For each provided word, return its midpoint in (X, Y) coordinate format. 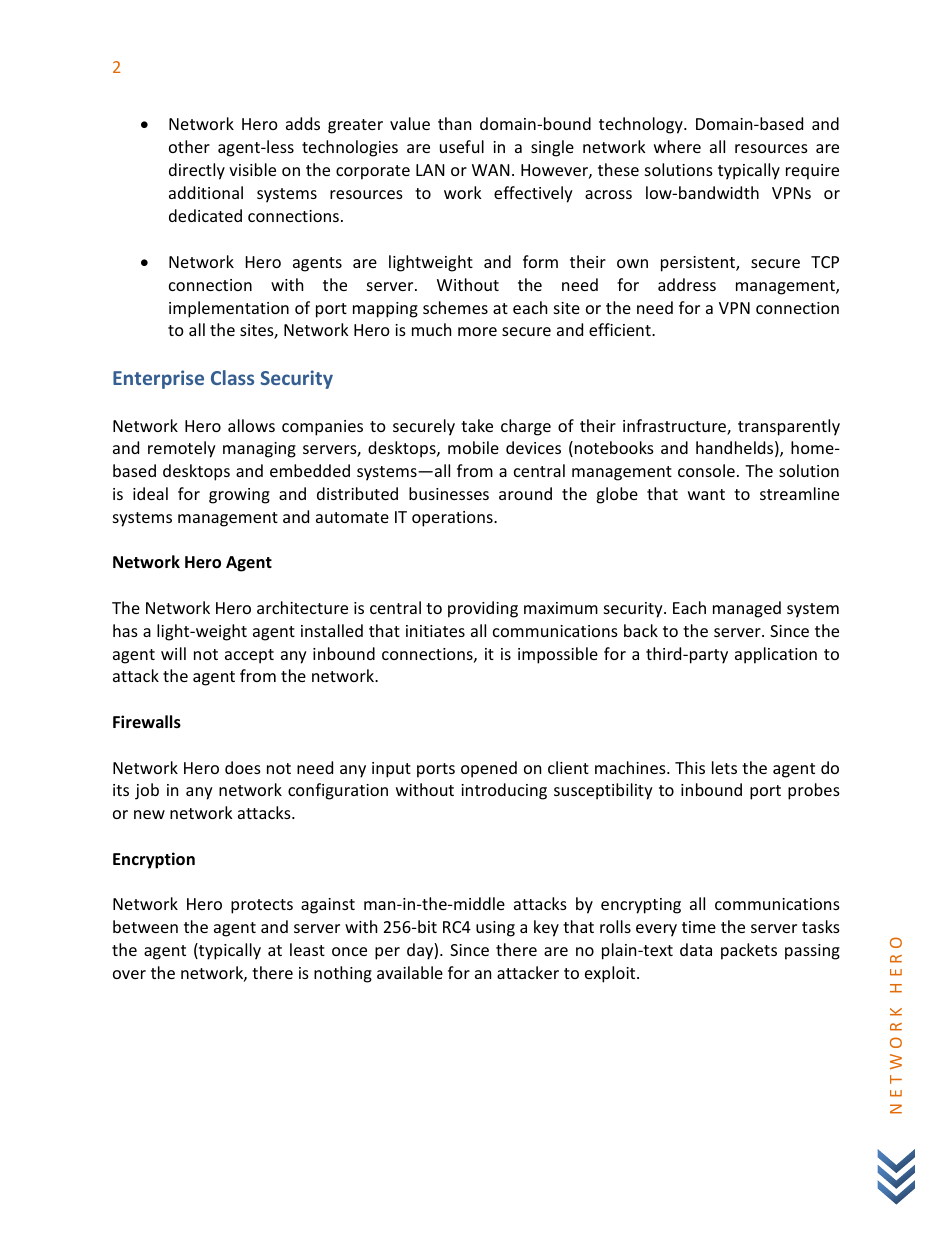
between (145, 926)
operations (453, 519)
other (189, 146)
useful (462, 146)
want (706, 494)
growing (239, 496)
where (677, 146)
